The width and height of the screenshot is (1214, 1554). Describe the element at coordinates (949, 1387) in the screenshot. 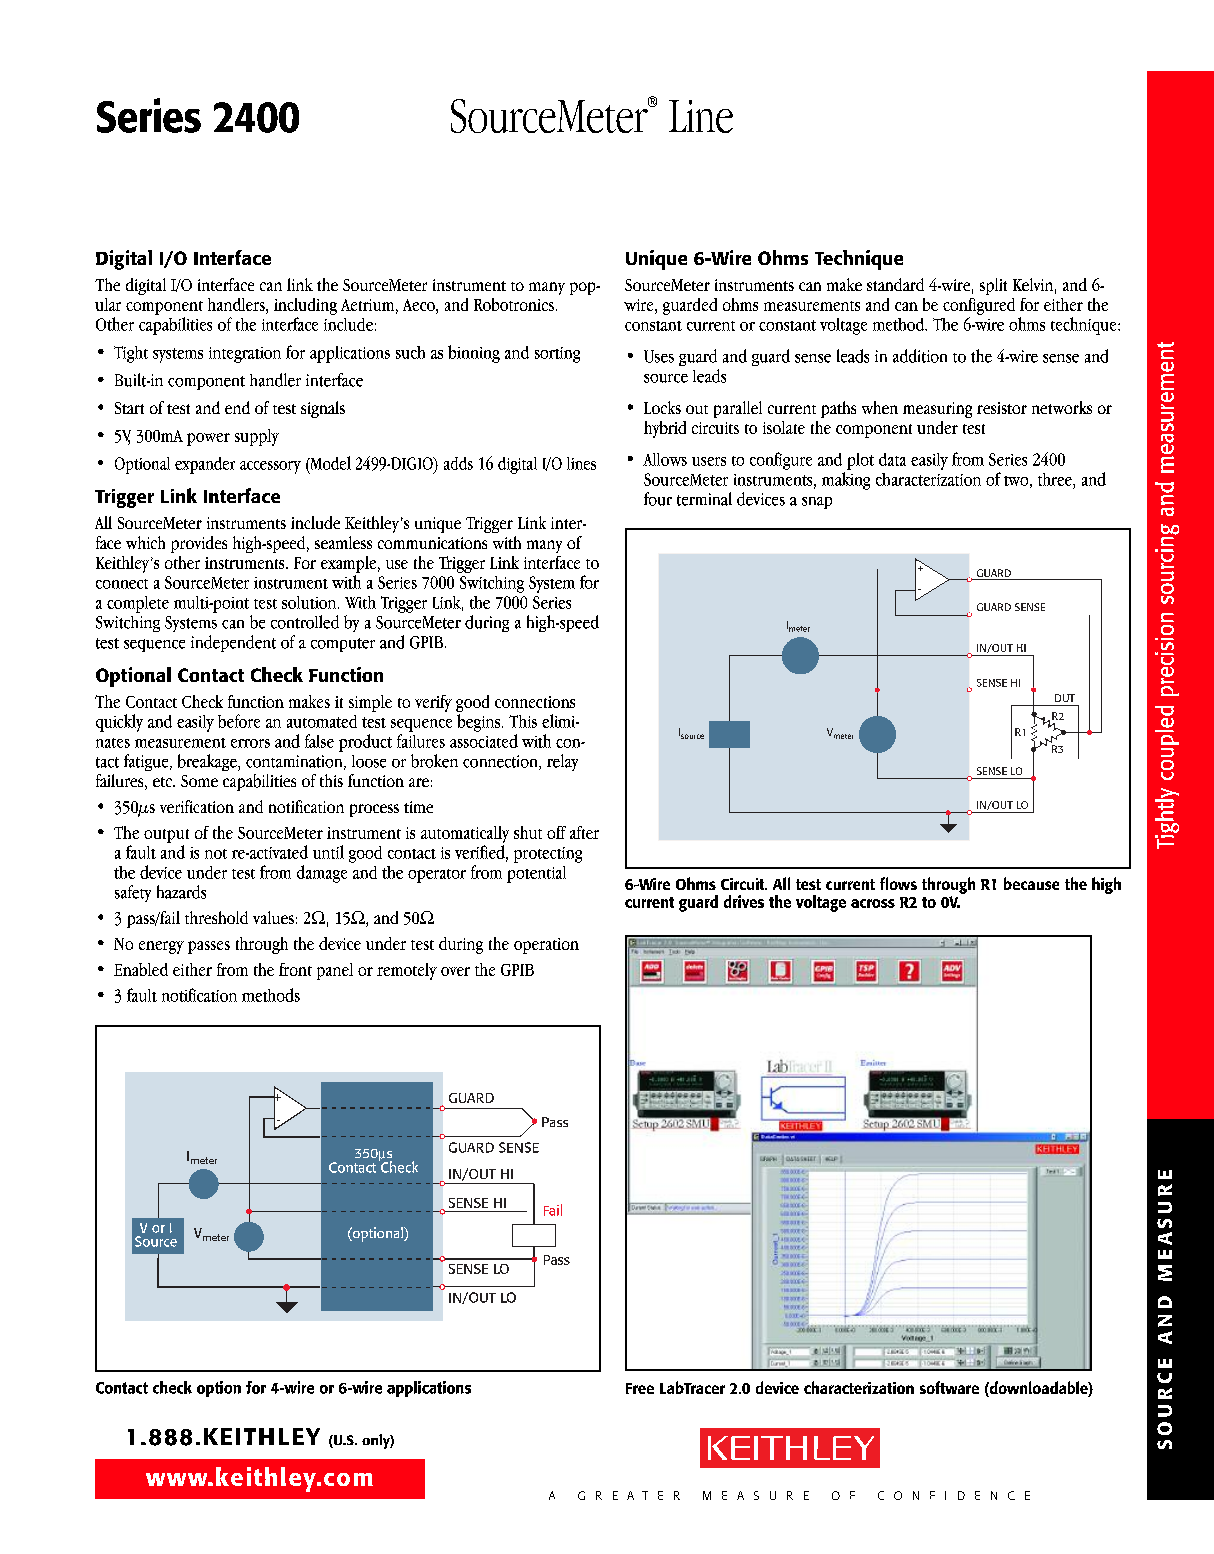

I see `software` at that location.
